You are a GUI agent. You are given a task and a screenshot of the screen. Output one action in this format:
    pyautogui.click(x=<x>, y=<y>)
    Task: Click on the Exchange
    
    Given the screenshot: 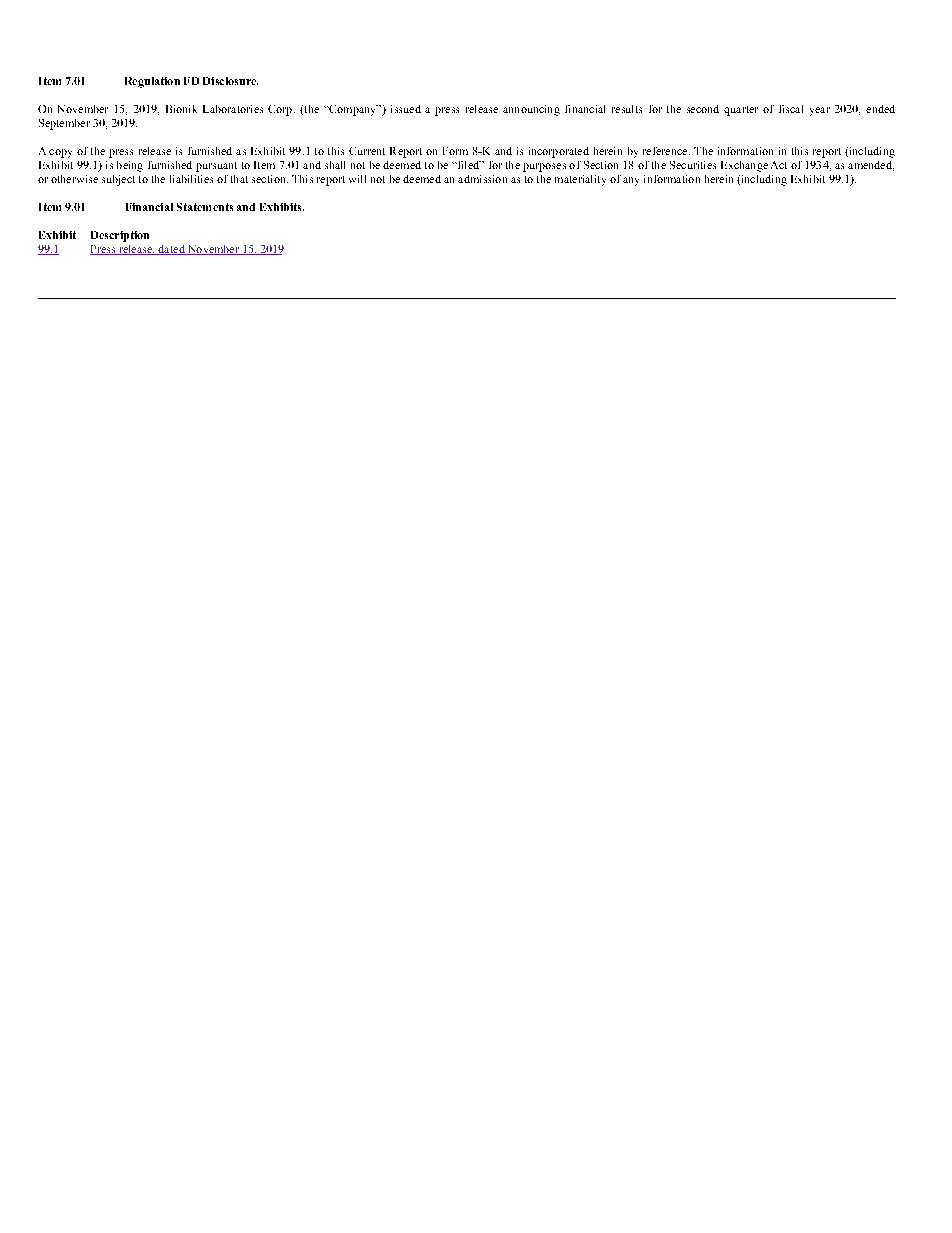 What is the action you would take?
    pyautogui.click(x=744, y=166)
